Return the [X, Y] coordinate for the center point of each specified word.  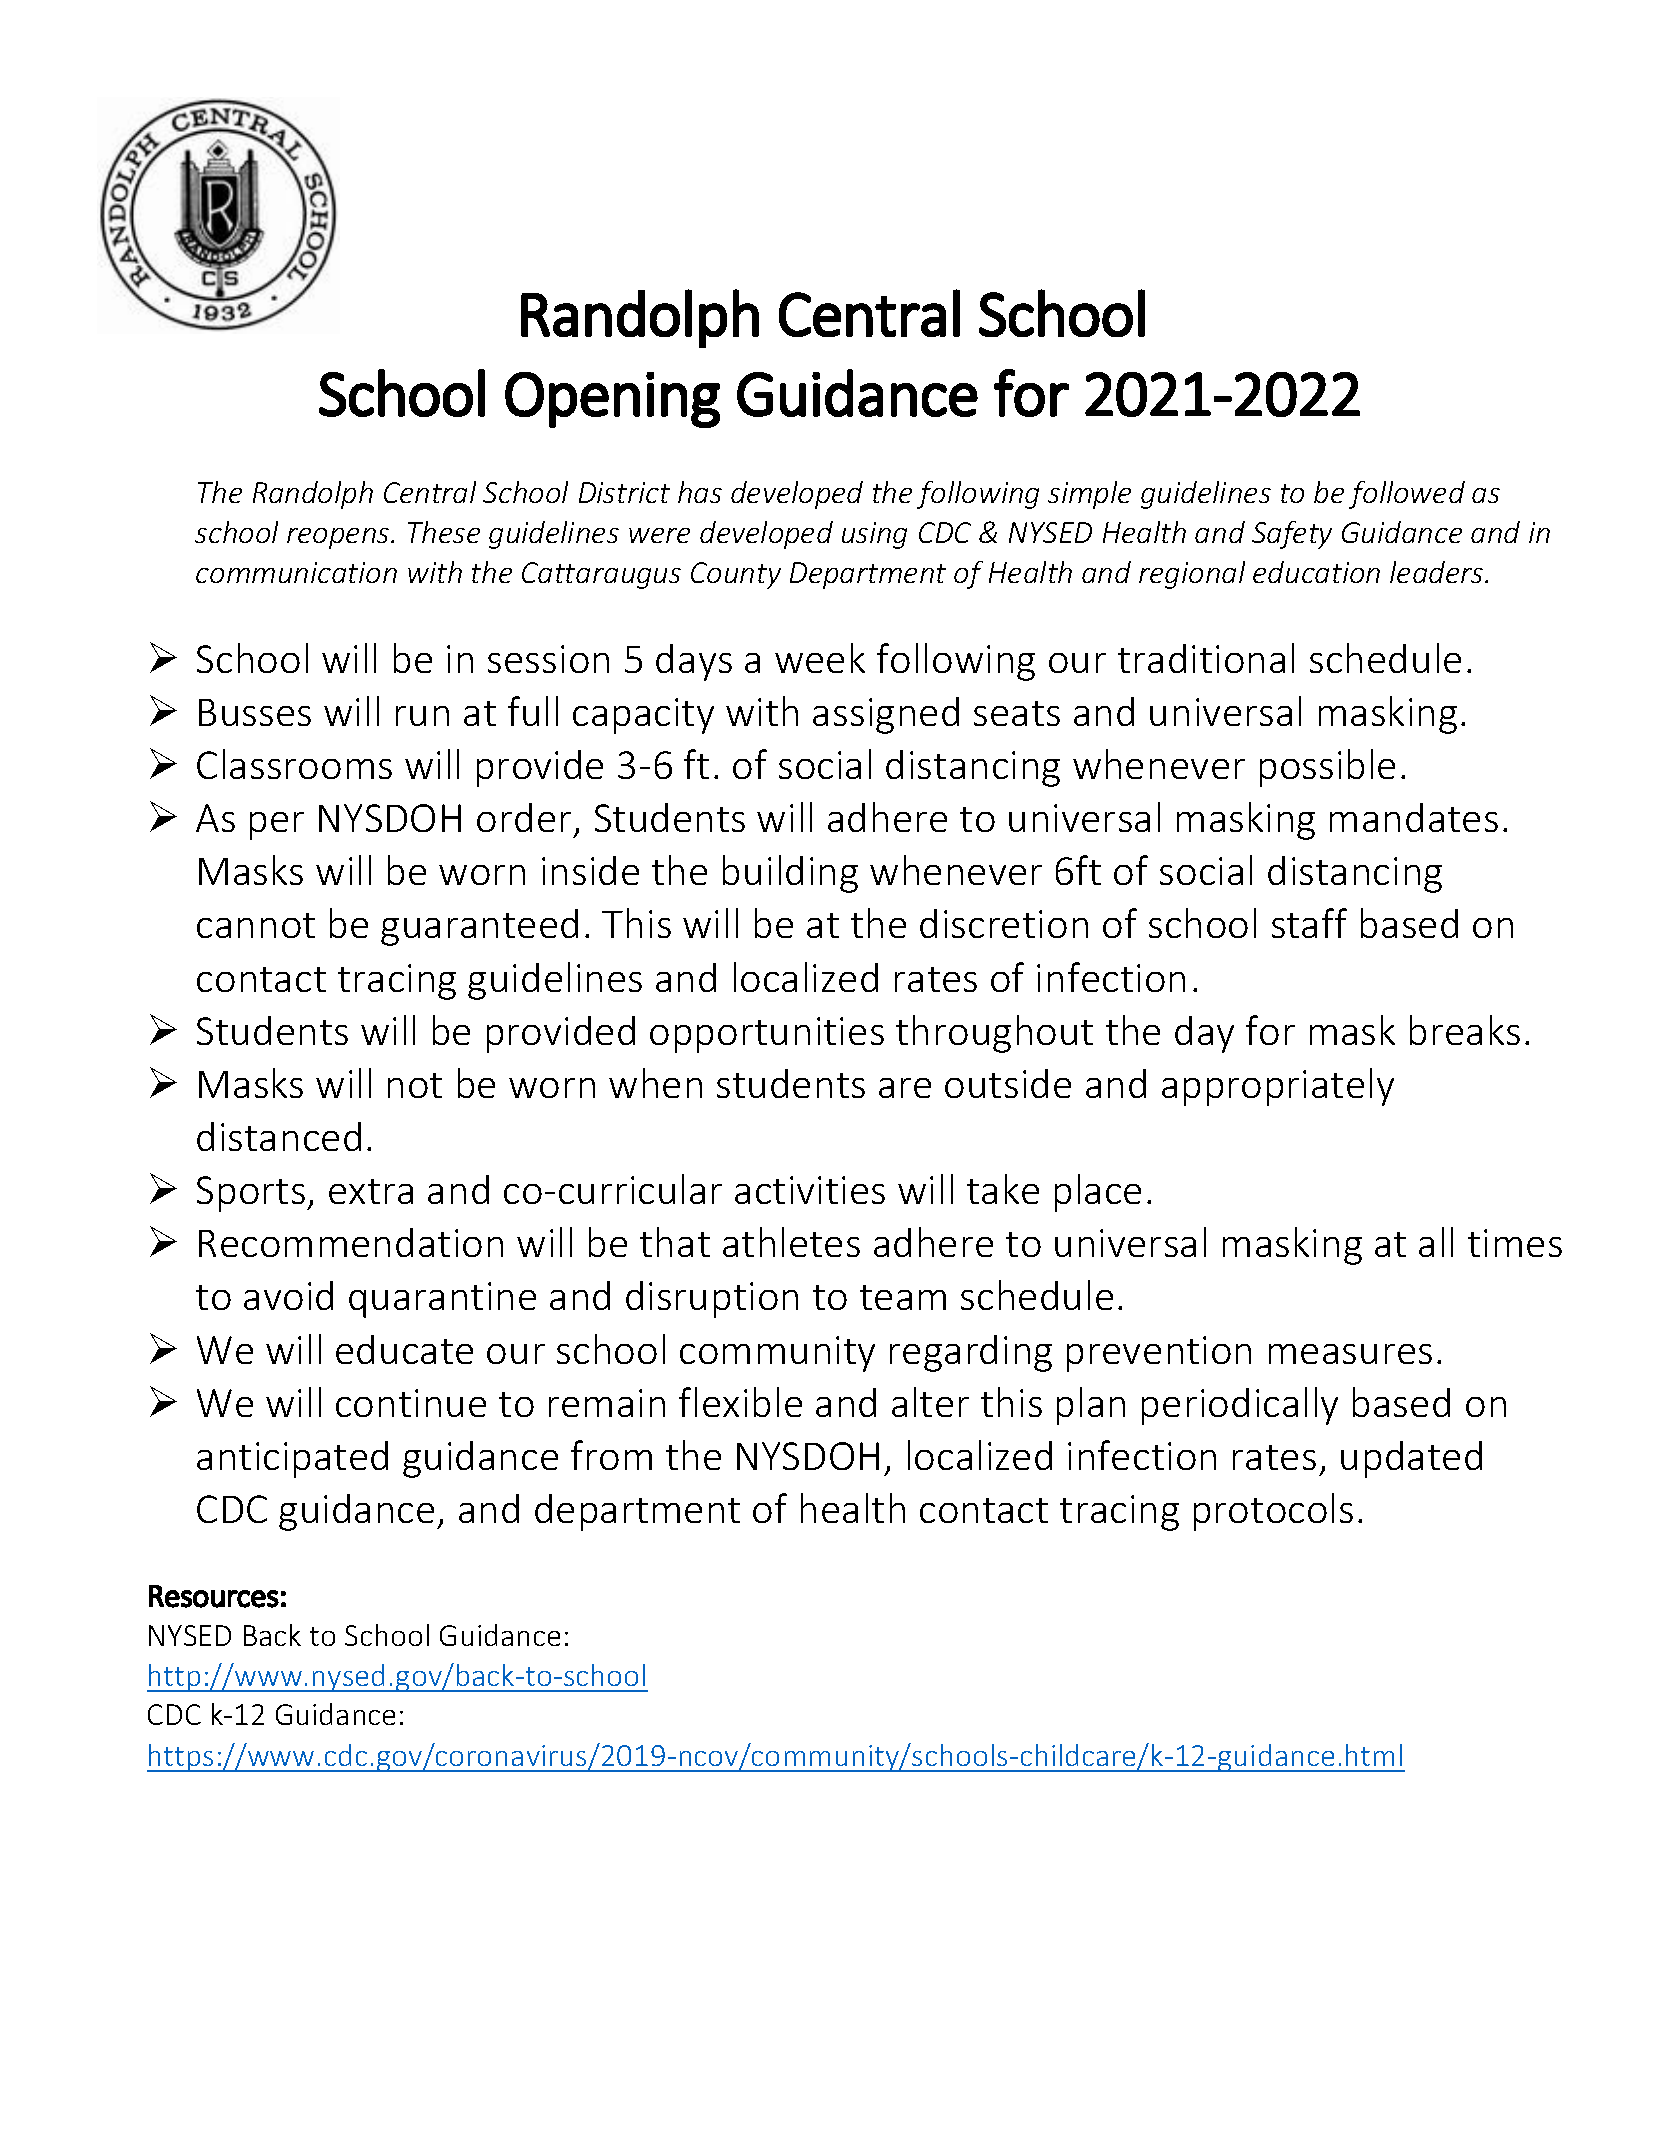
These [444, 532]
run [422, 716]
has [700, 492]
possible [1327, 768]
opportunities [767, 1035]
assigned [886, 715]
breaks [1465, 1030]
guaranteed [479, 927]
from [611, 1455]
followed [1407, 495]
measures [1350, 1354]
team [903, 1297]
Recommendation [351, 1242]
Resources [214, 1596]
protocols [1273, 1512]
